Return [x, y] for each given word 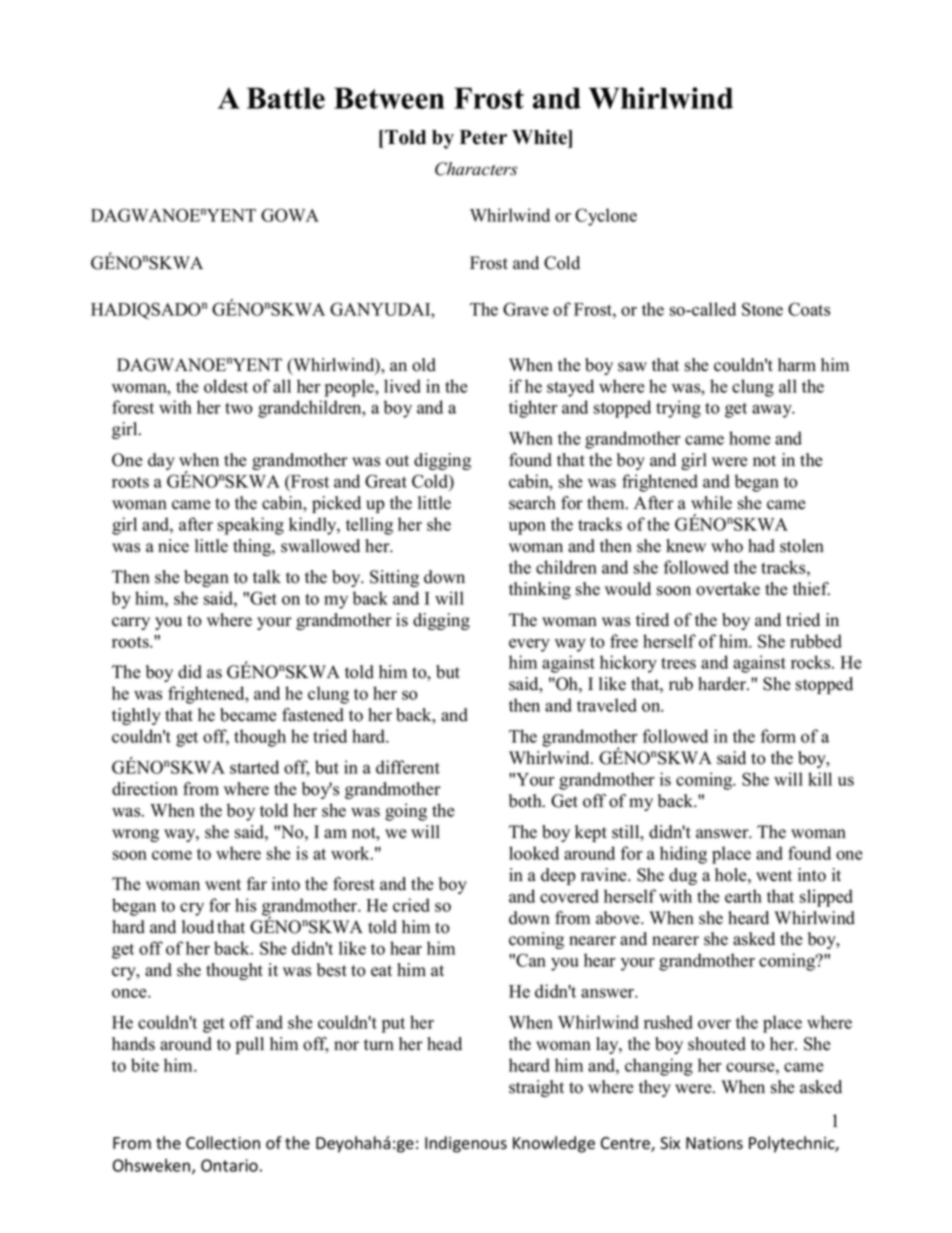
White [540, 137]
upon [527, 528]
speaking [251, 526]
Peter [483, 137]
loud [198, 927]
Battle [286, 98]
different [408, 767]
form [778, 736]
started [254, 767]
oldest [226, 386]
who [727, 546]
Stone [762, 309]
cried [411, 905]
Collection [223, 1143]
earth [743, 896]
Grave [526, 309]
